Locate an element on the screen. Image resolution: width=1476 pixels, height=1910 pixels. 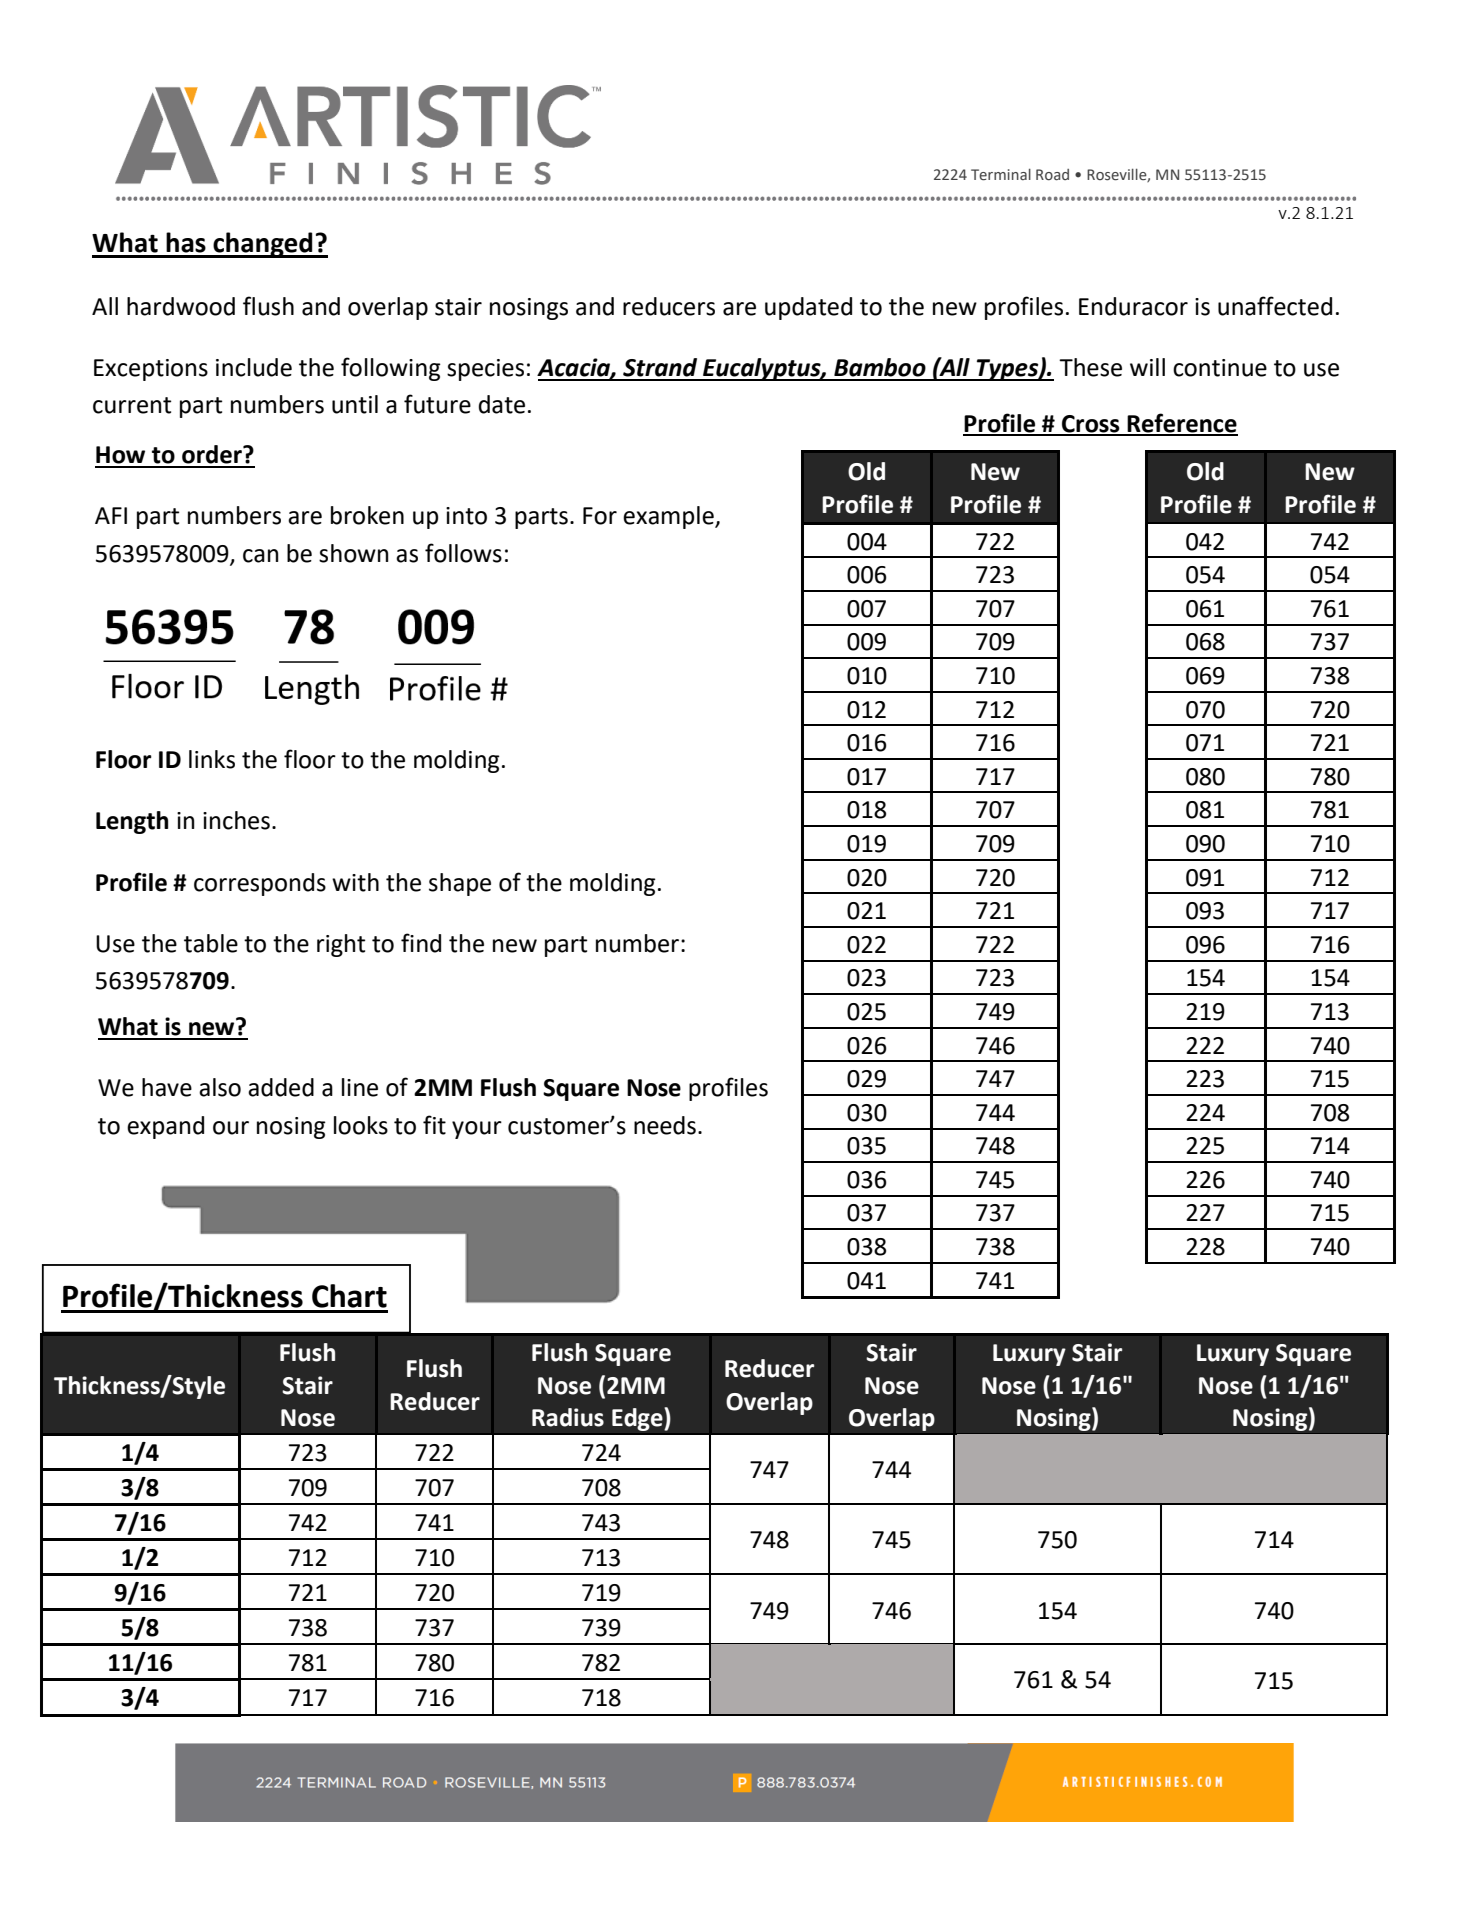
Terminal is located at coordinates (1001, 175).
